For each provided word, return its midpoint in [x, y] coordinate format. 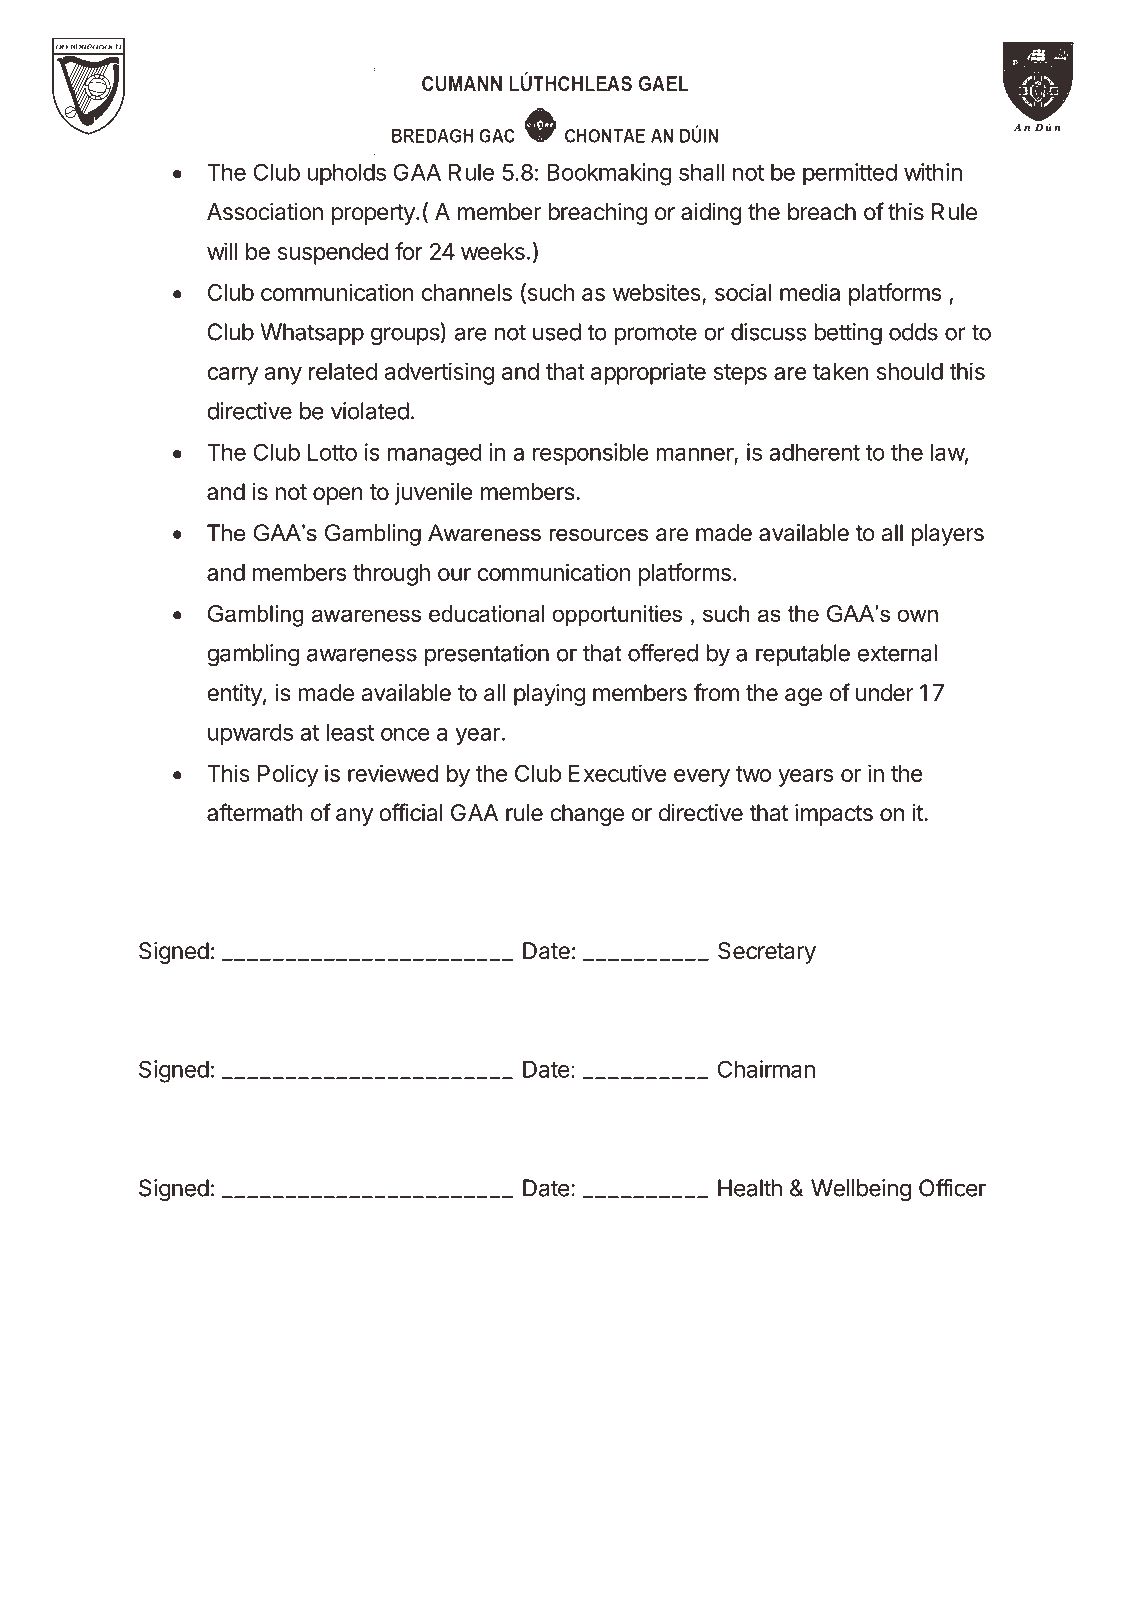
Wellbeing [861, 1190]
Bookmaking [609, 174]
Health [750, 1188]
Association [265, 212]
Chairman [766, 1069]
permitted [850, 174]
